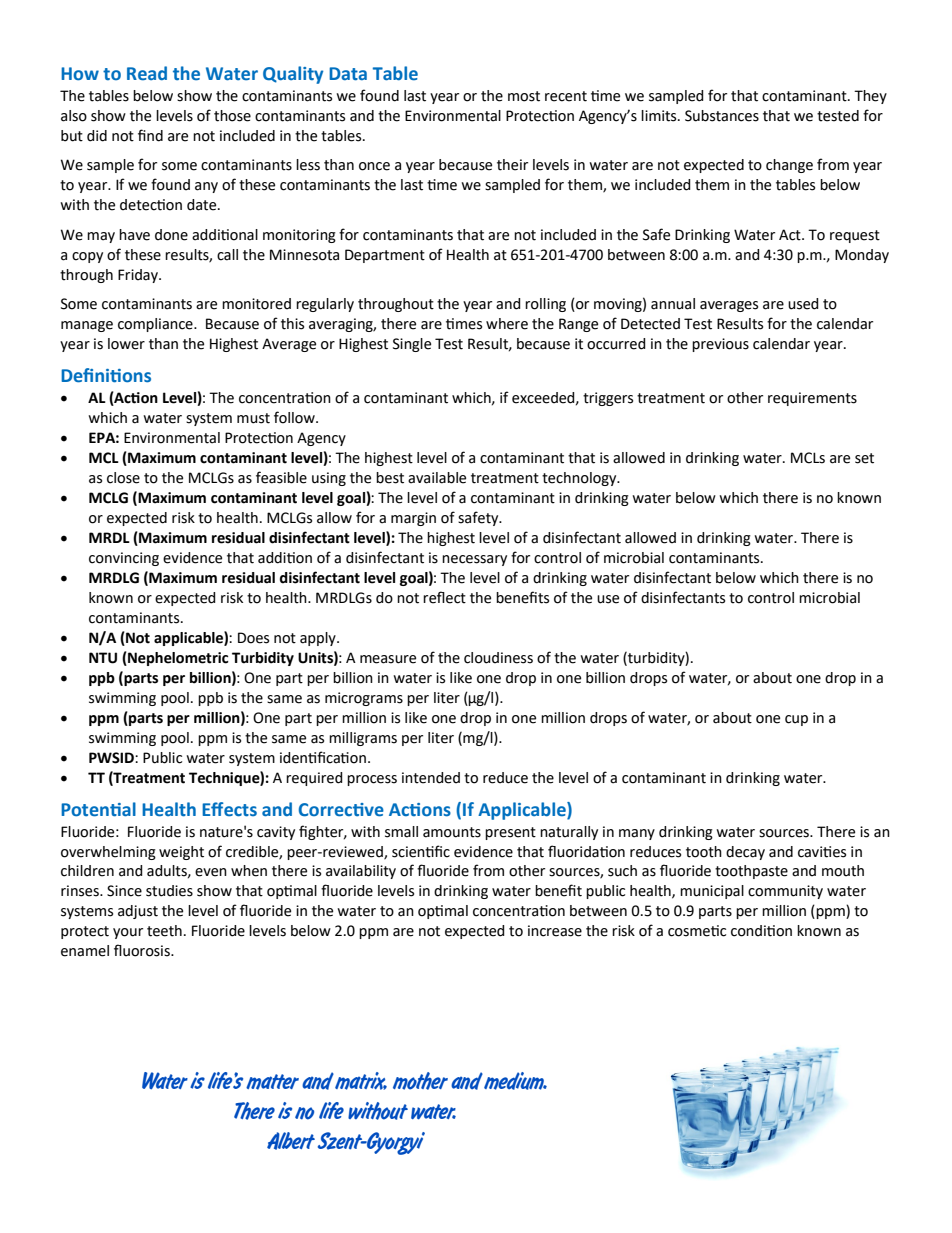 This screenshot has width=952, height=1233. What do you see at coordinates (103, 658) in the screenshot?
I see `NTU` at bounding box center [103, 658].
